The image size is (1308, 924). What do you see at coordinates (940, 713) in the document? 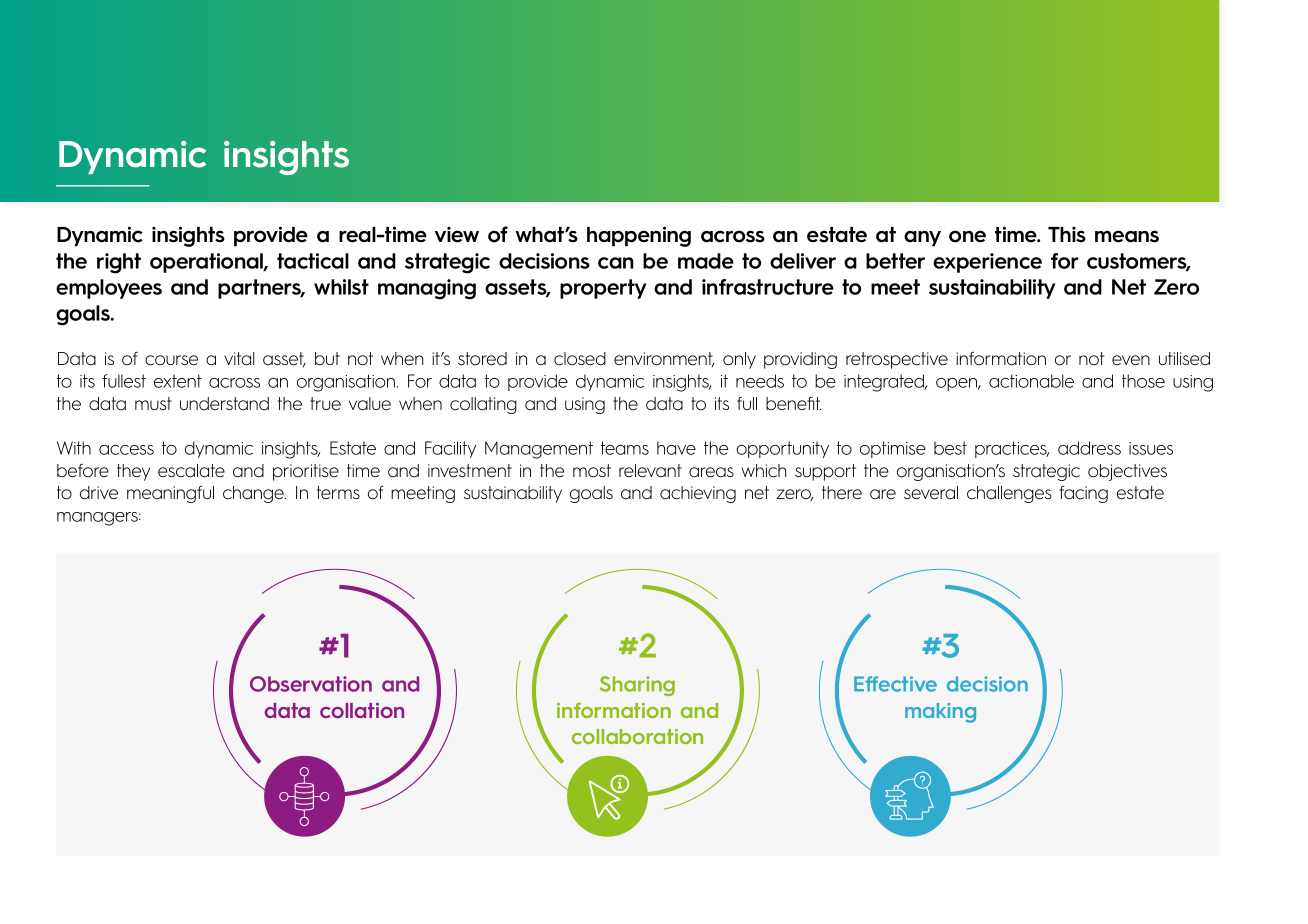
I see `making` at bounding box center [940, 713].
